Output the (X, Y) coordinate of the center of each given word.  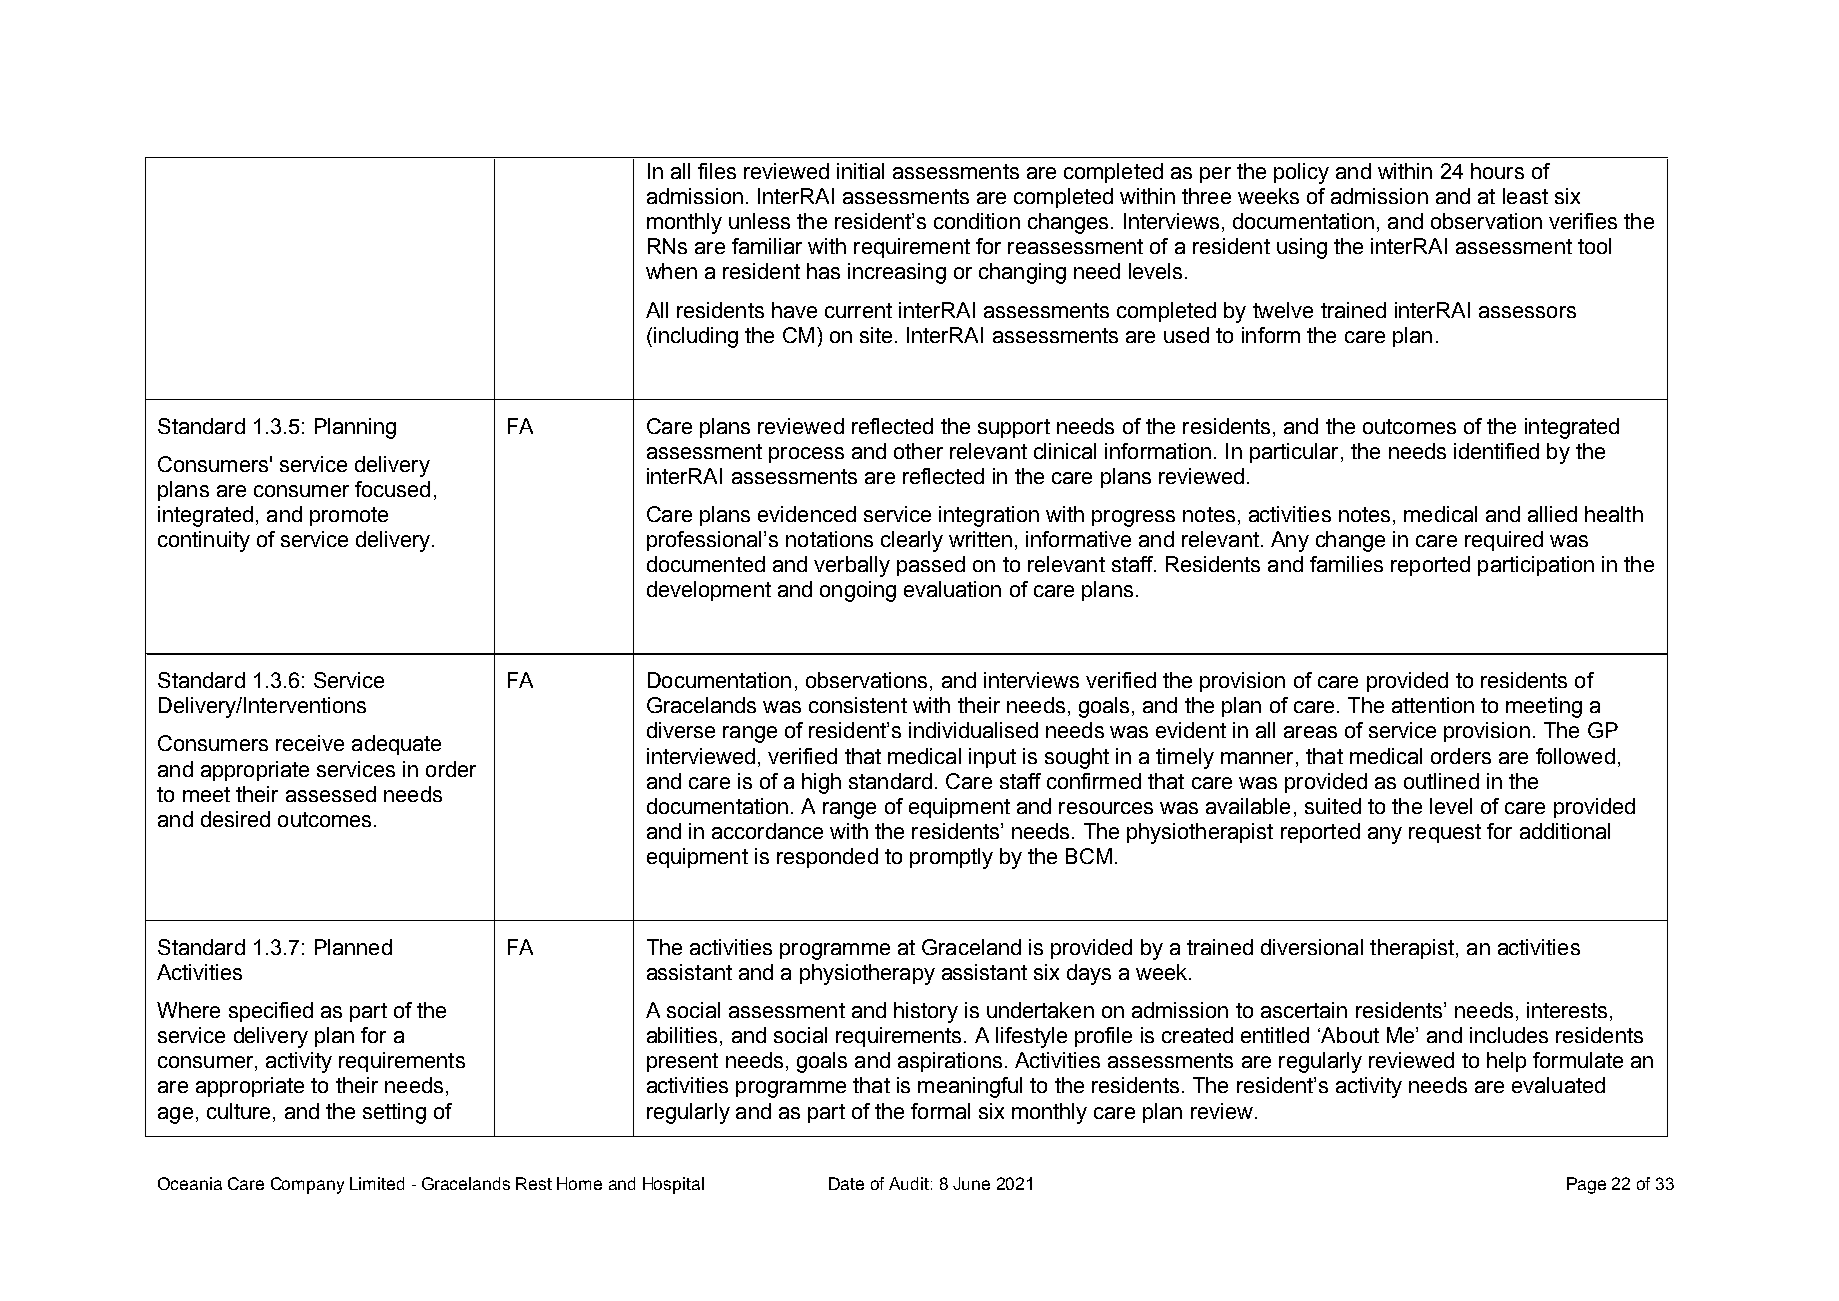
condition (977, 221)
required (1504, 541)
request (1445, 833)
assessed (331, 794)
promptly (951, 858)
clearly (912, 541)
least (1525, 196)
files (717, 171)
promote (349, 516)
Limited (377, 1183)
